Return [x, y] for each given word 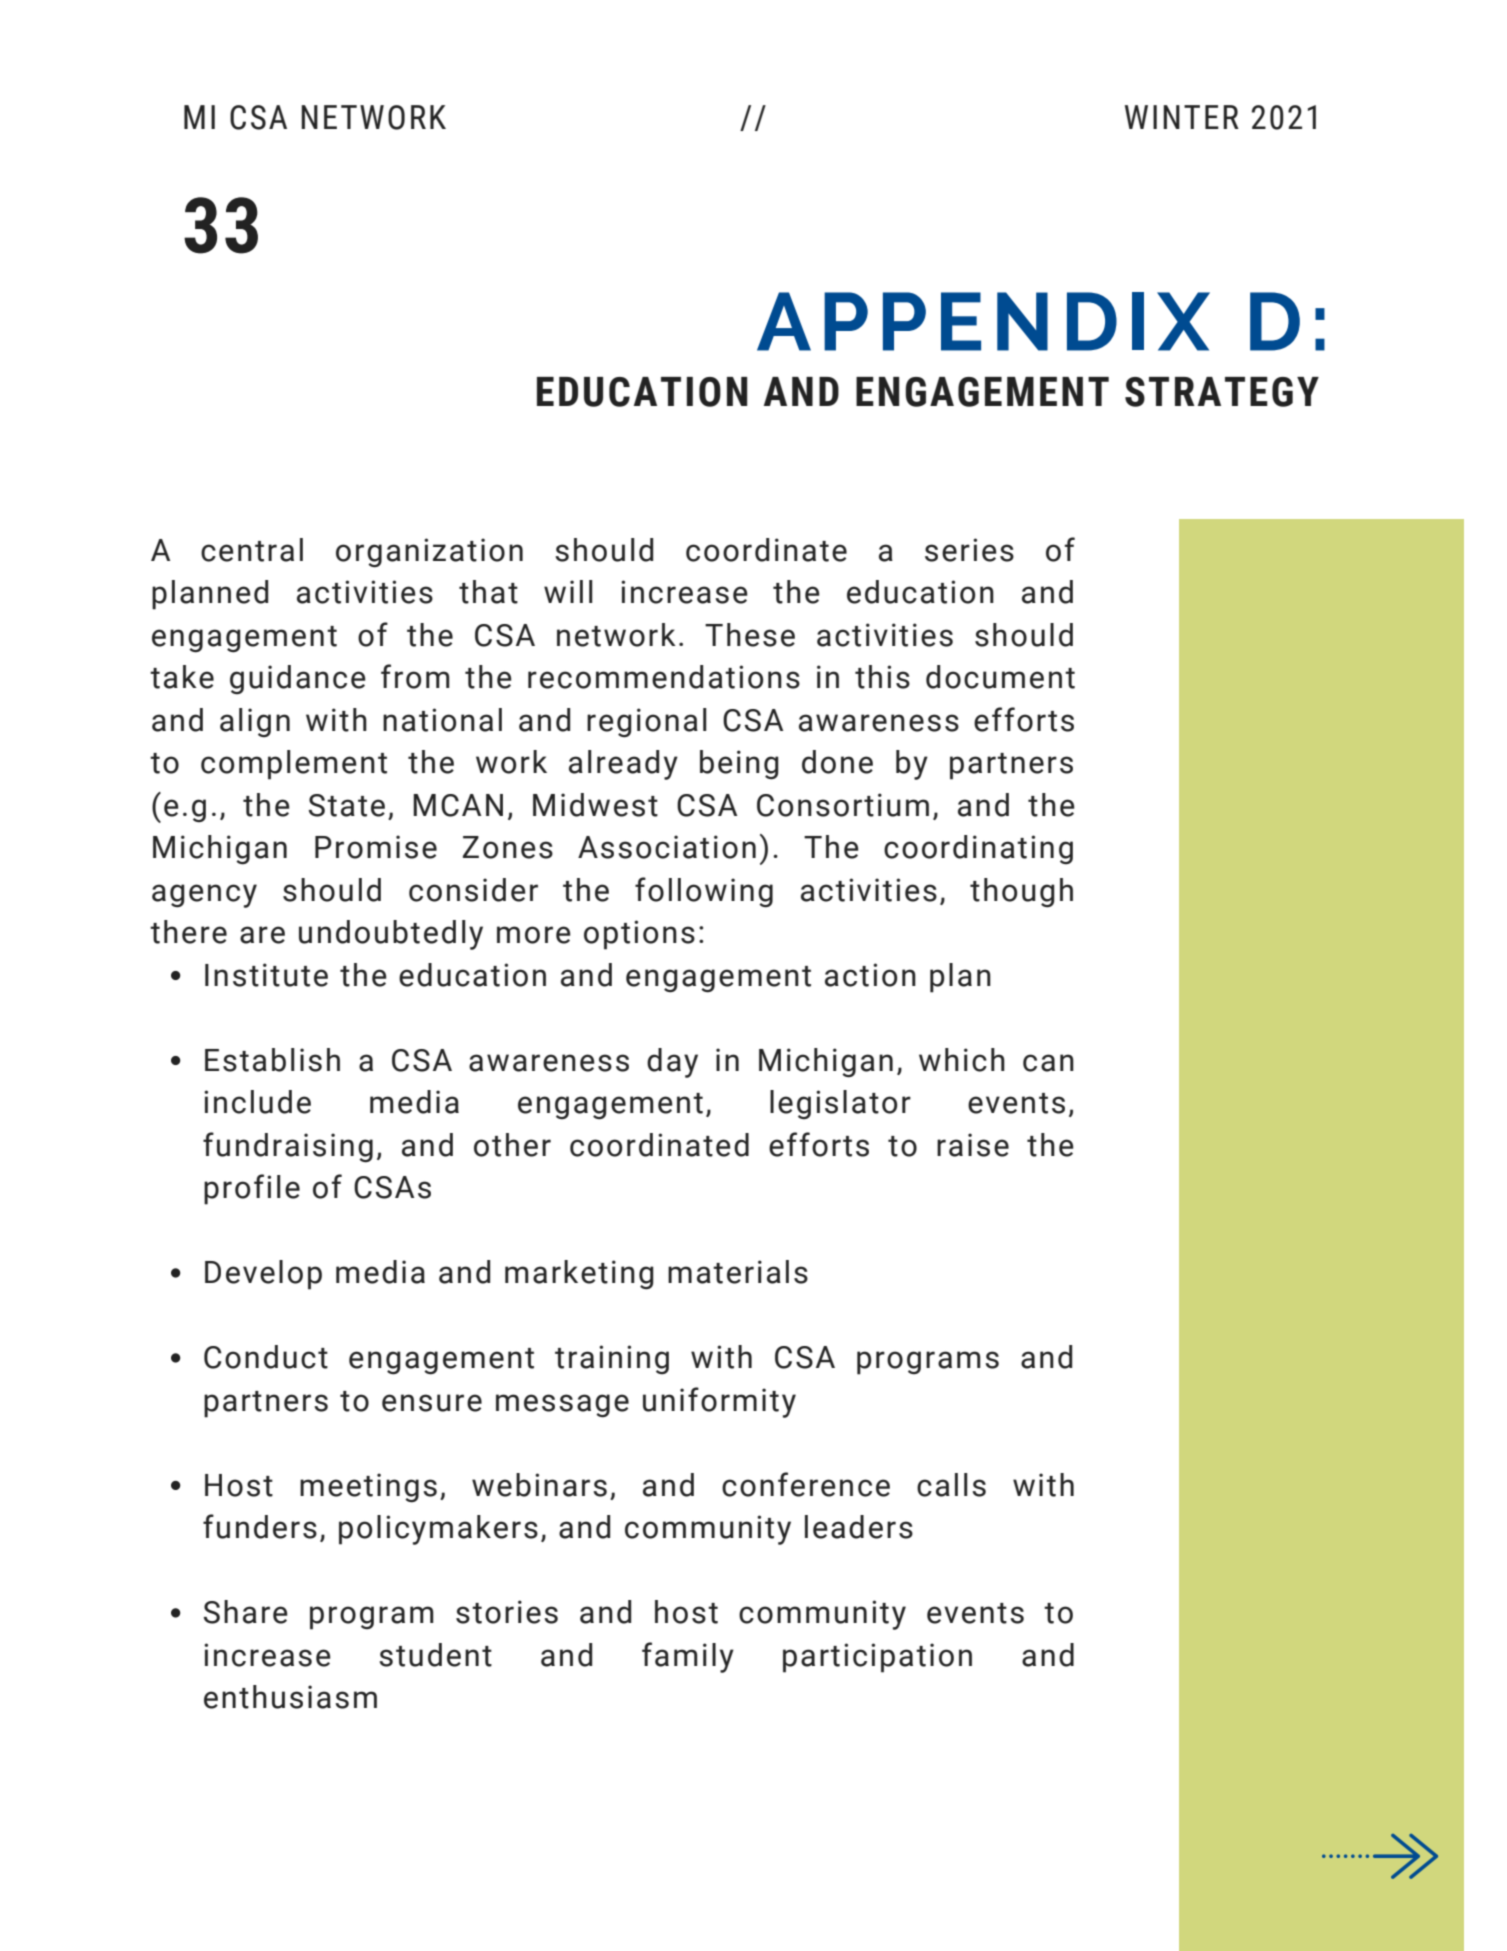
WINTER [1182, 117]
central [252, 550]
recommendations [664, 677]
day [672, 1063]
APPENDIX [983, 321]
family [688, 1657]
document [1000, 677]
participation [877, 1658]
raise [973, 1145]
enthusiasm [290, 1697]
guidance [298, 679]
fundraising [288, 1147]
